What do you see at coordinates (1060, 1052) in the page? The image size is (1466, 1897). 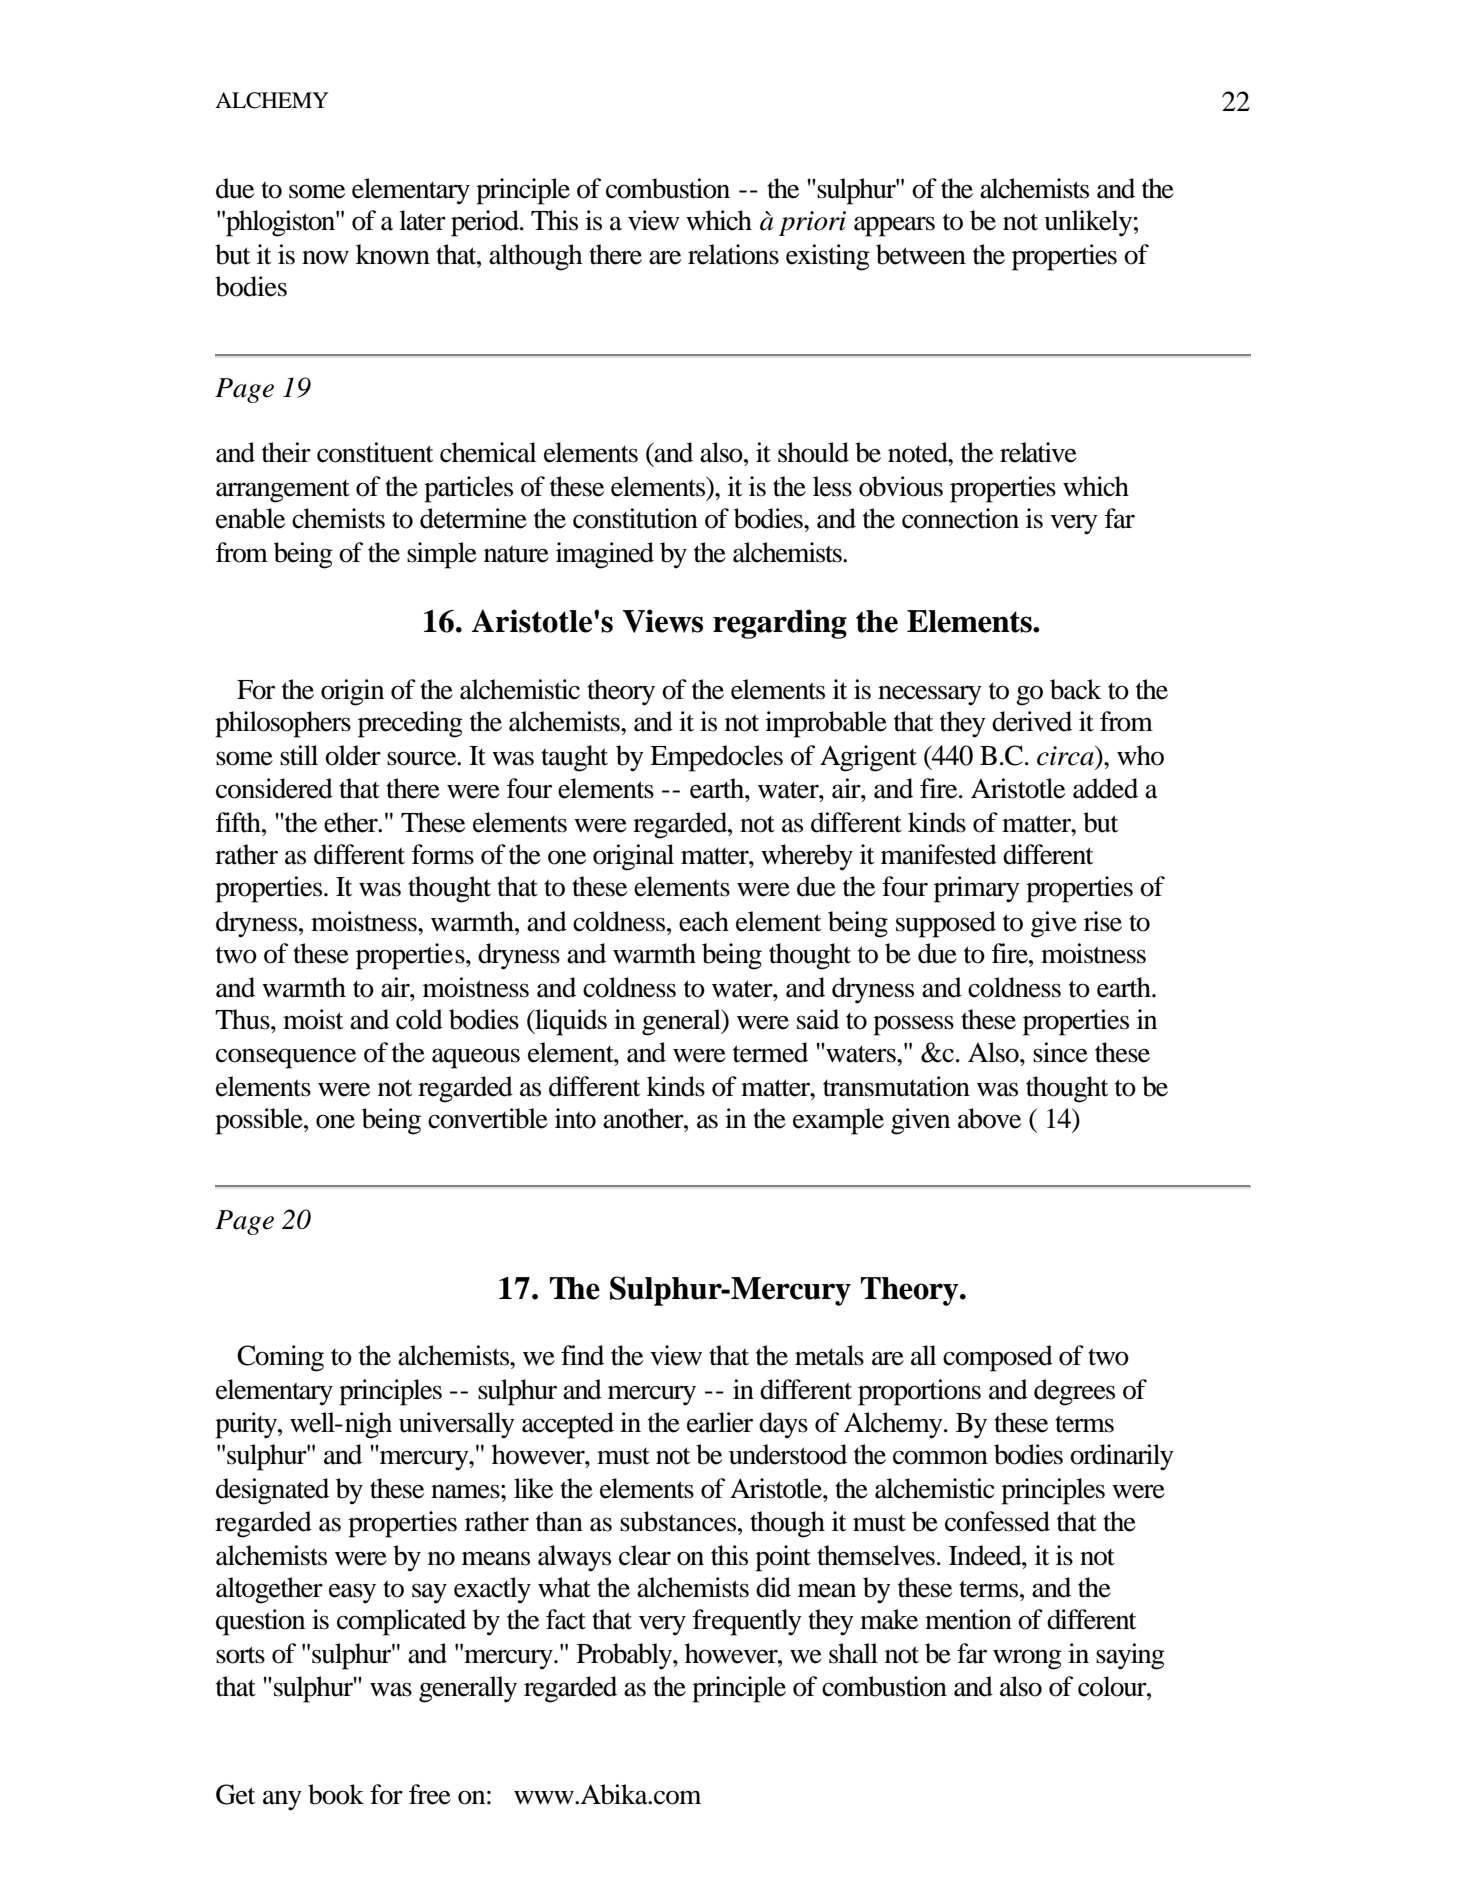 I see `since` at bounding box center [1060, 1052].
